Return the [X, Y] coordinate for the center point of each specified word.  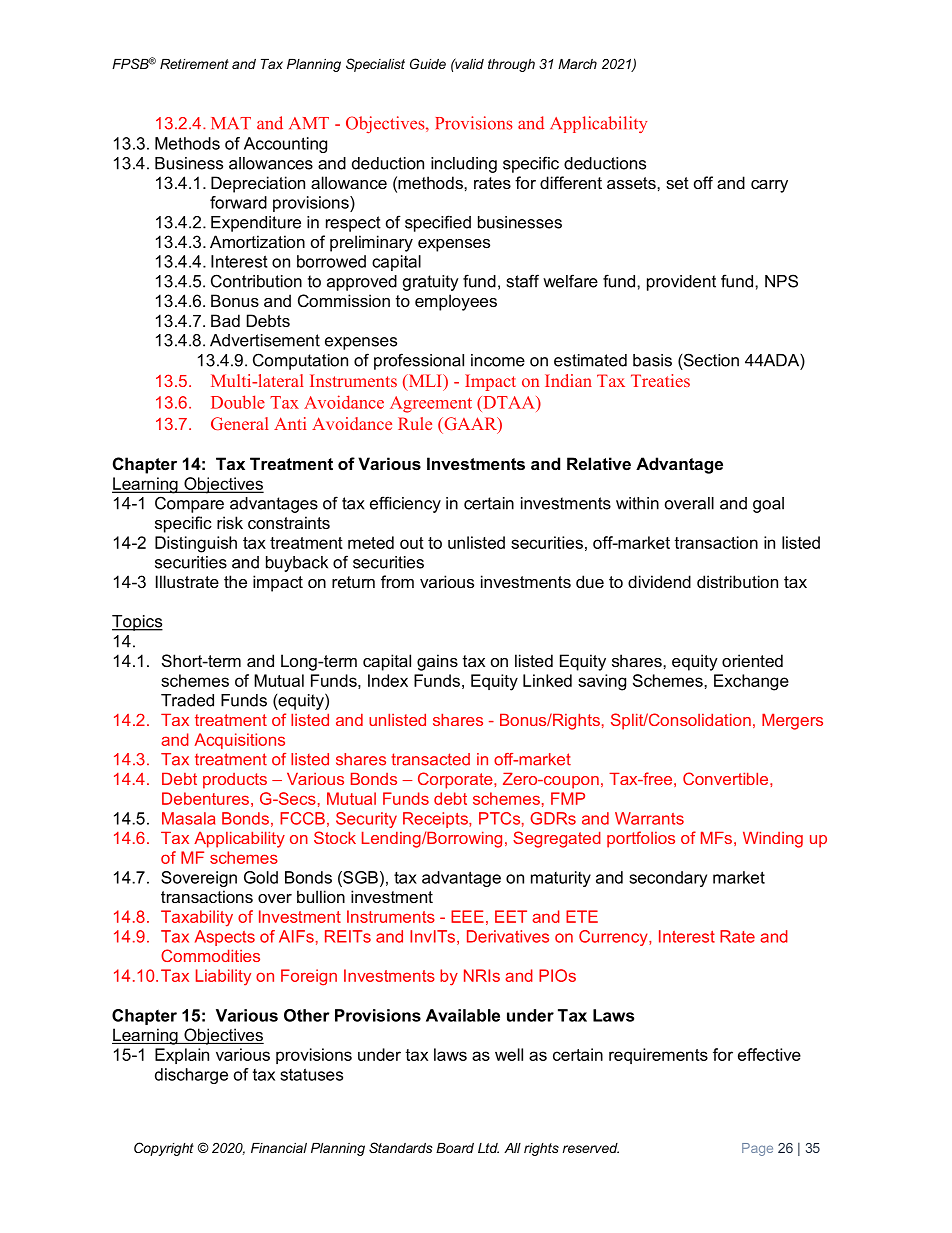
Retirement [194, 64]
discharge [191, 1076]
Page [757, 1149]
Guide [428, 63]
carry [769, 186]
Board [455, 1148]
